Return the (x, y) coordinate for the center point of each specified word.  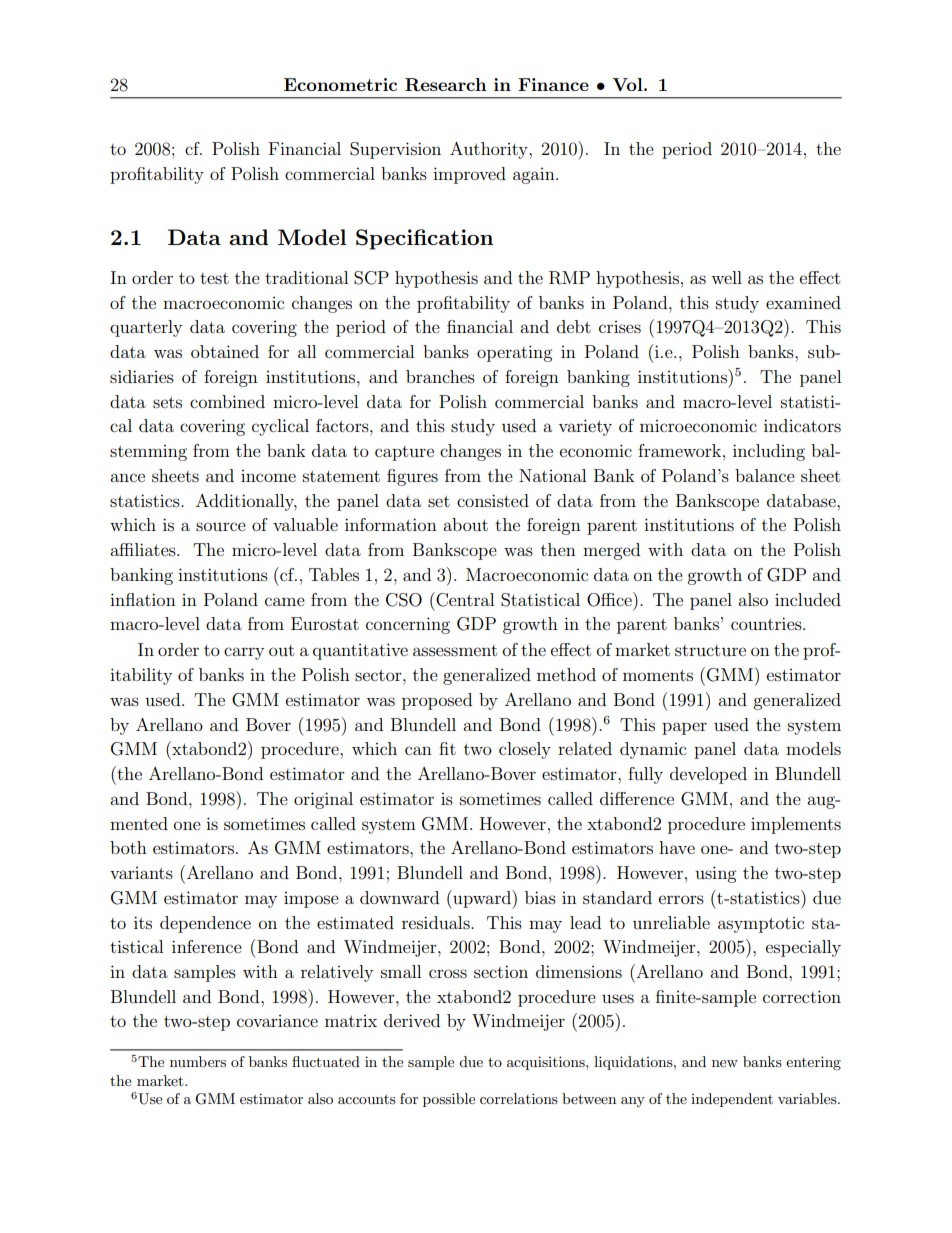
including (769, 452)
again (535, 176)
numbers (198, 1061)
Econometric (340, 84)
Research (446, 85)
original (323, 800)
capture (404, 453)
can (418, 750)
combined (227, 401)
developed (708, 775)
